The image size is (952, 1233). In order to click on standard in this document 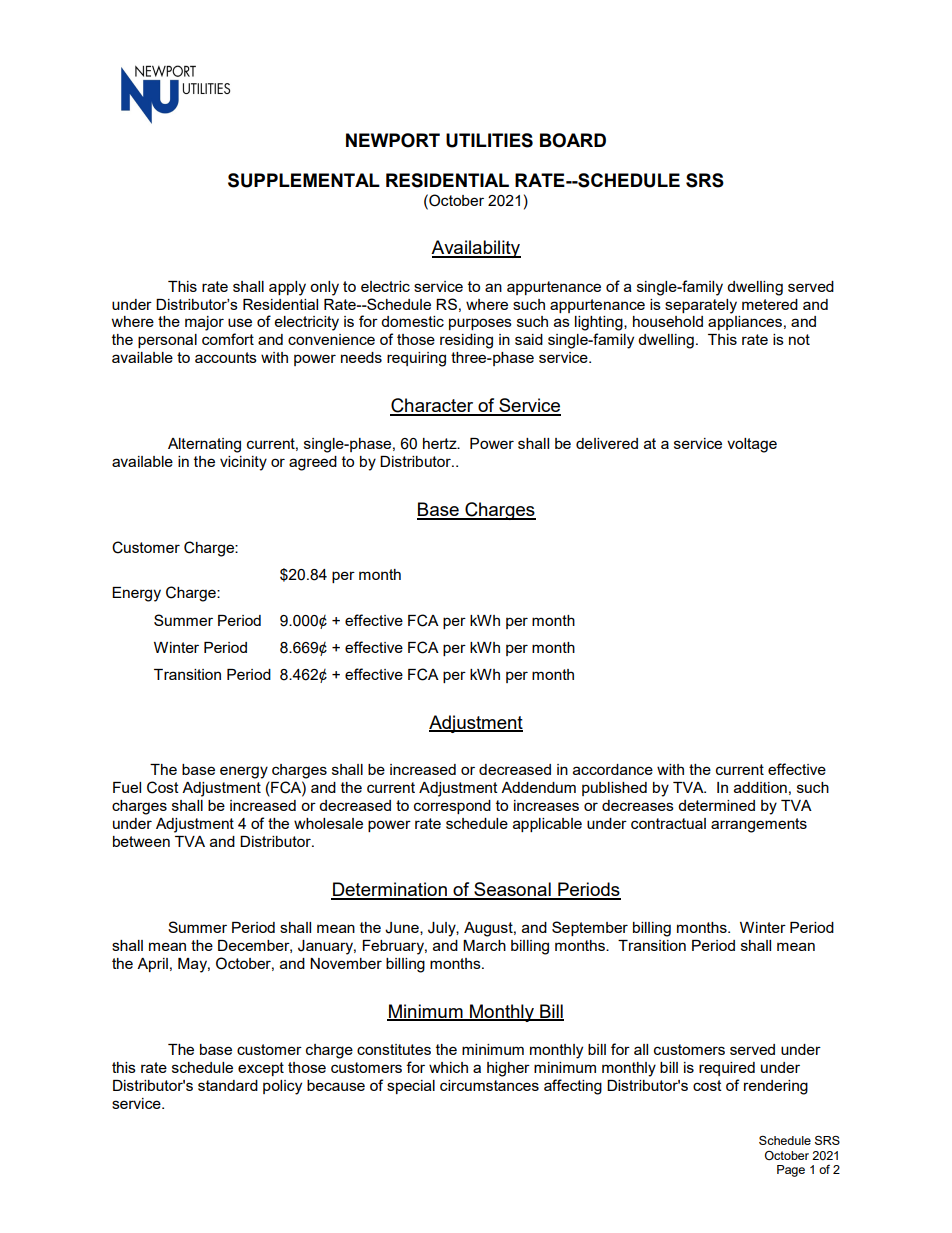, I will do `click(228, 1085)`.
